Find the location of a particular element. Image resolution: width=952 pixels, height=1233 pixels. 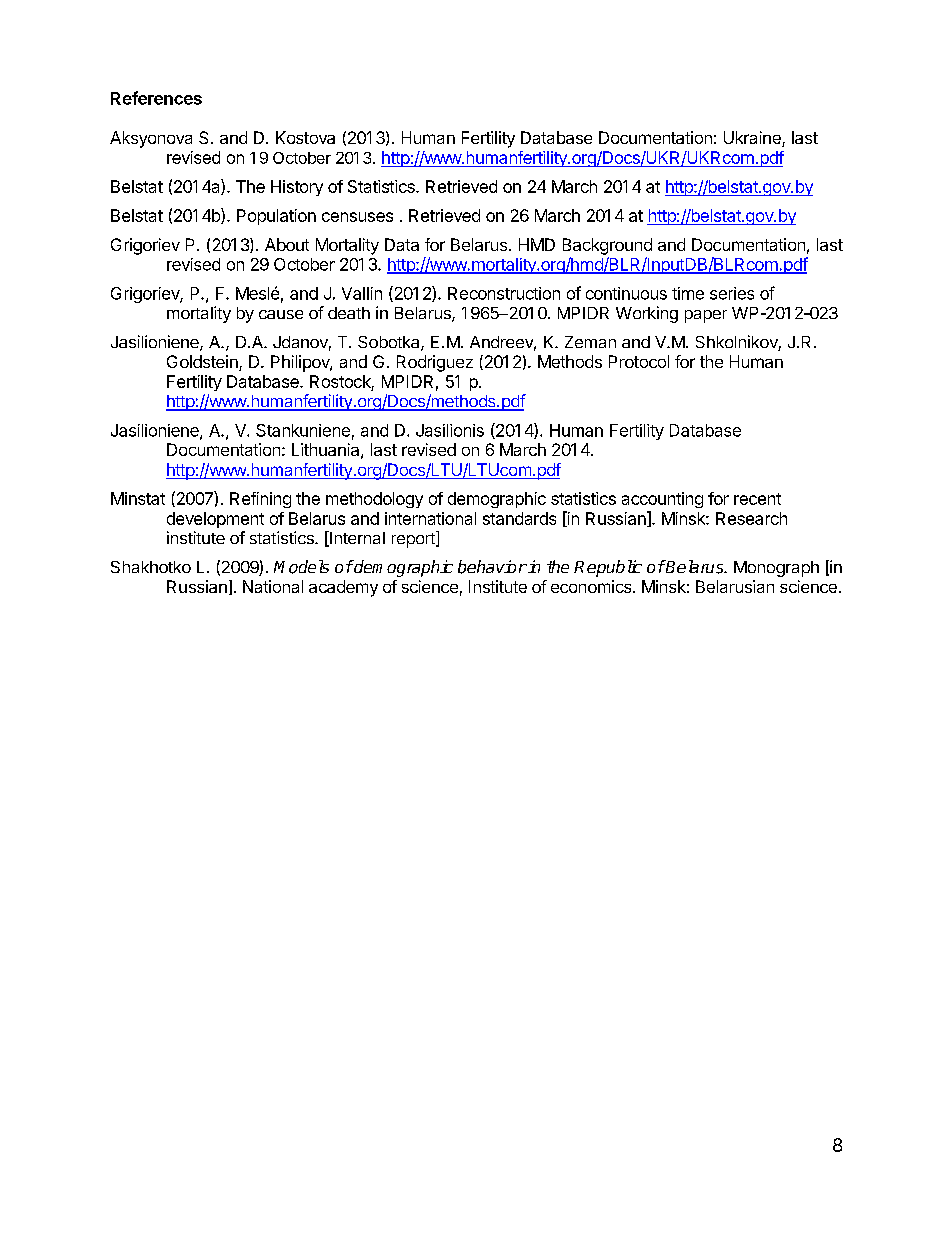

Background is located at coordinates (607, 246).
